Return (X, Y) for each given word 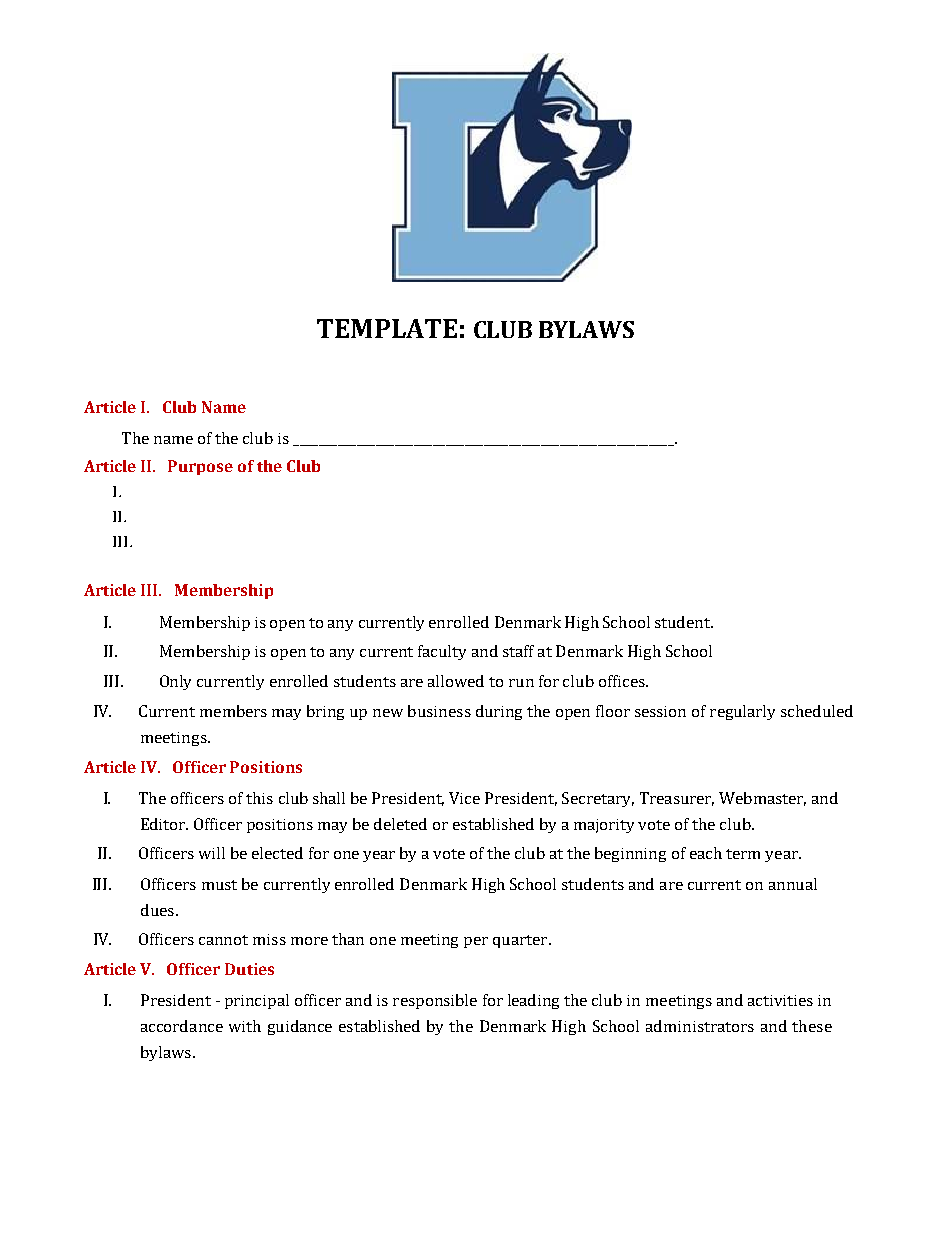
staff (518, 651)
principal (257, 1001)
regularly (742, 712)
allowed (456, 681)
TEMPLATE (387, 328)
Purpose (200, 467)
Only (175, 682)
